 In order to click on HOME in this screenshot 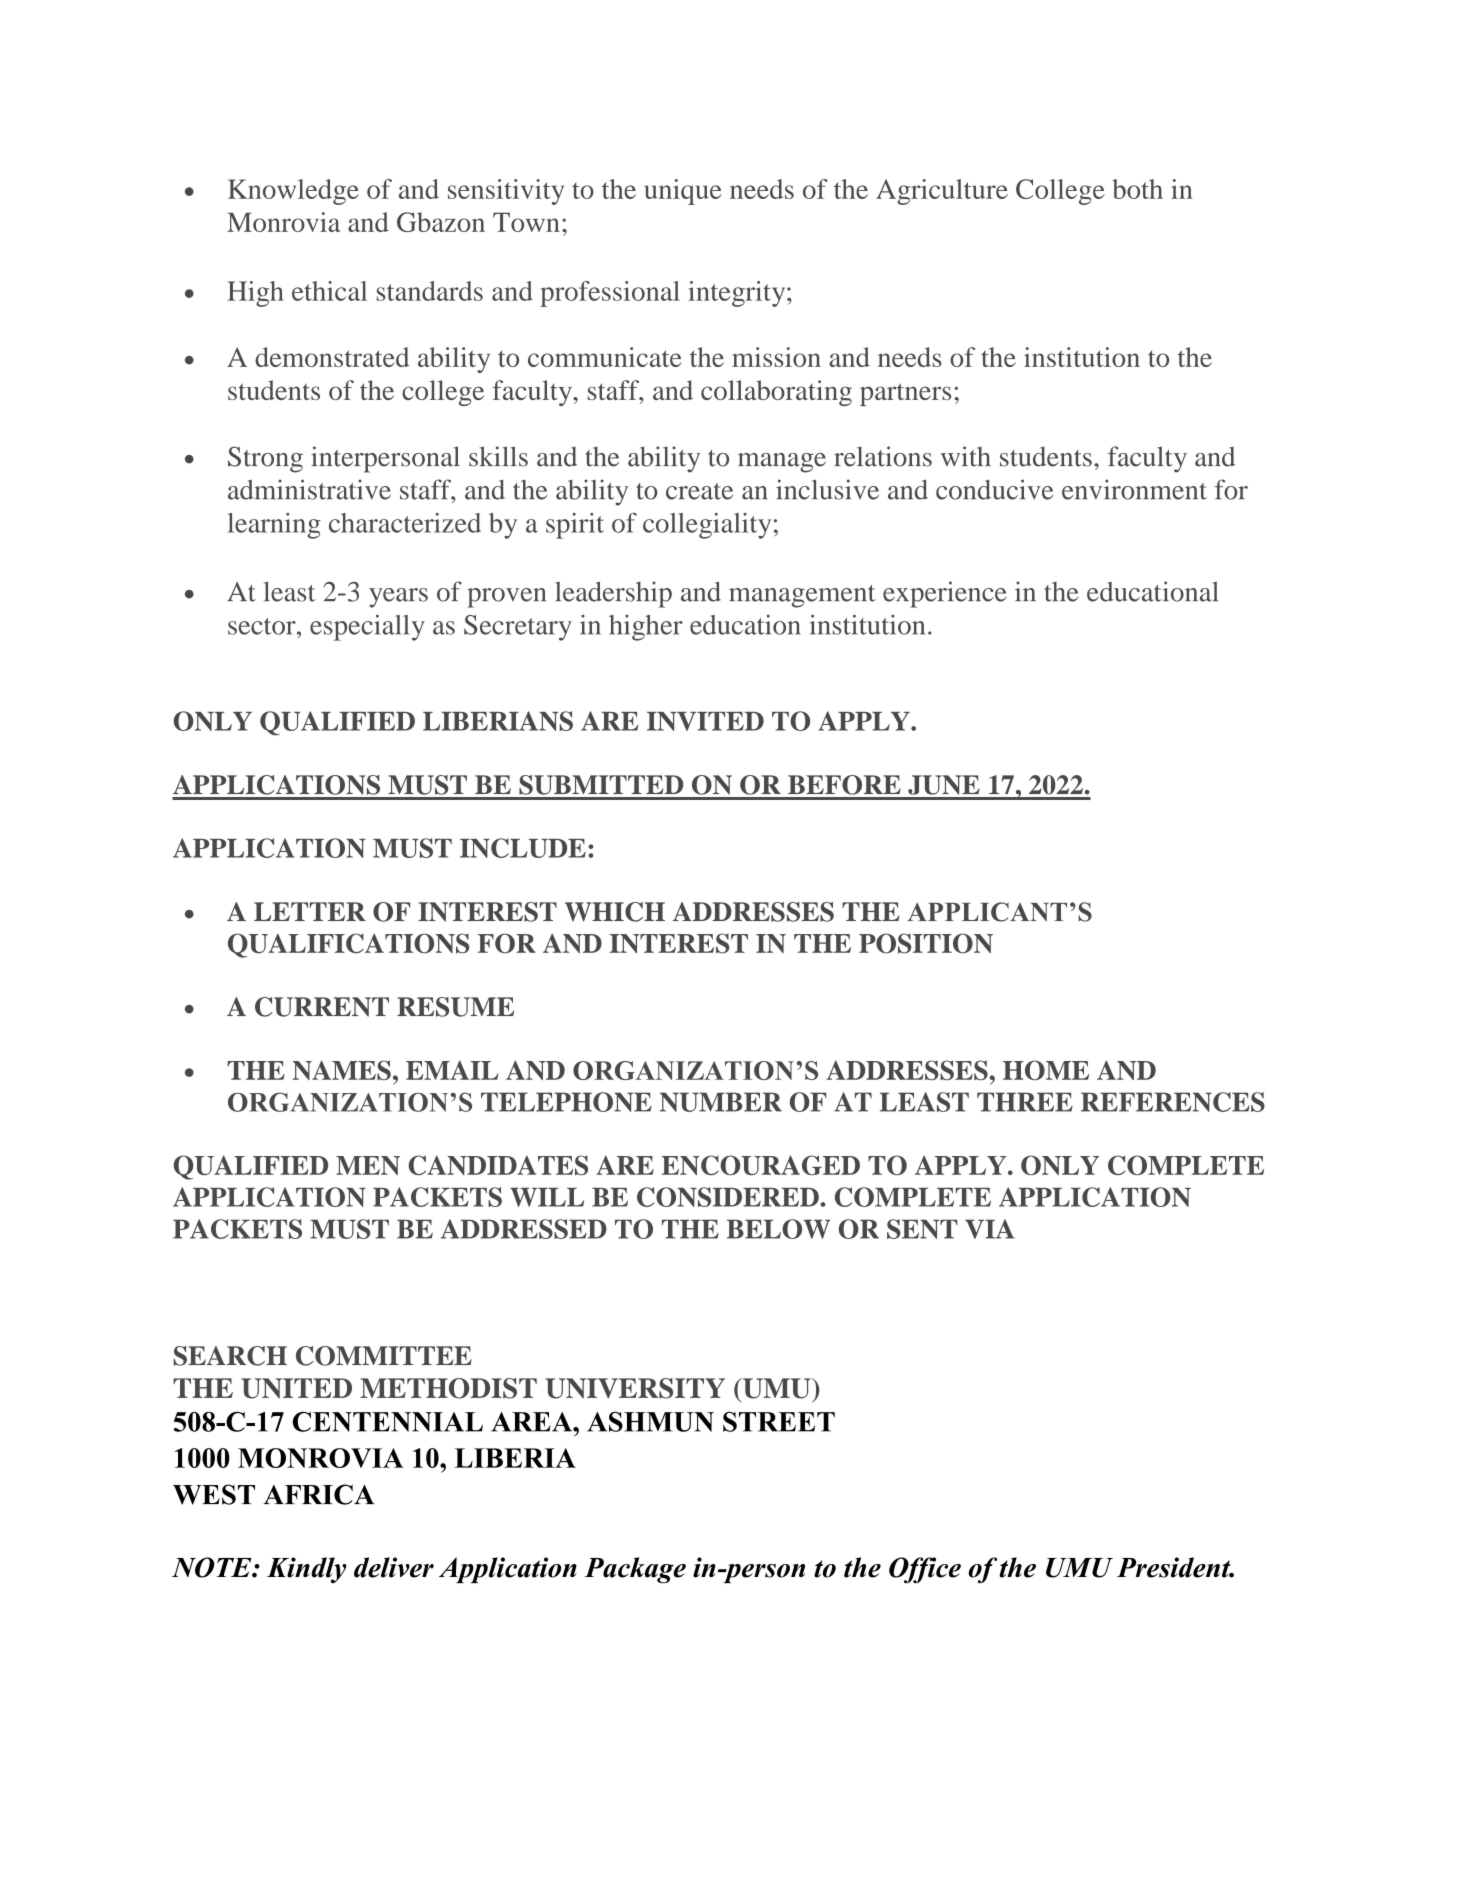, I will do `click(1046, 1070)`.
